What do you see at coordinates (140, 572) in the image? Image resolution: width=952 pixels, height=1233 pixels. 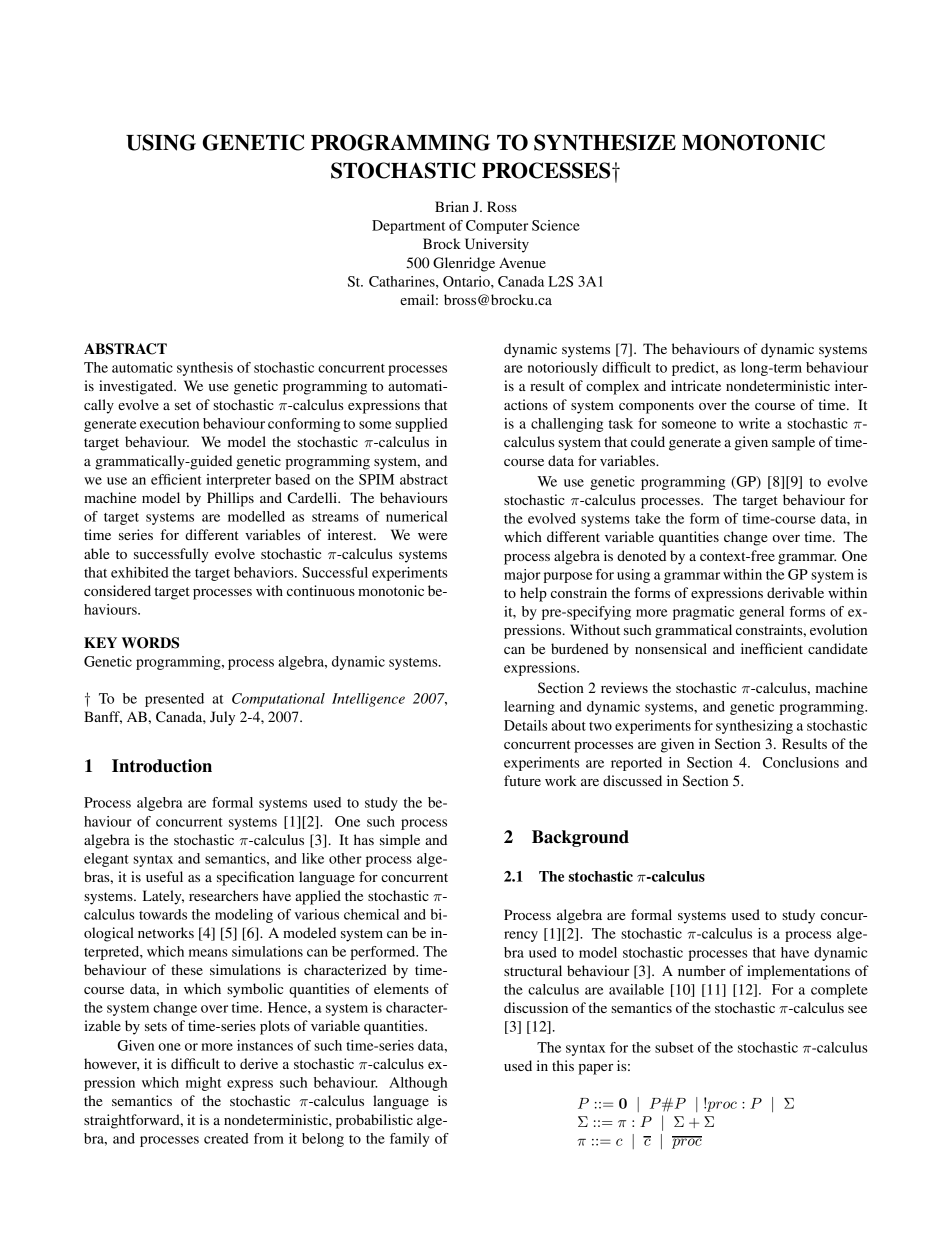 I see `exhibited` at bounding box center [140, 572].
